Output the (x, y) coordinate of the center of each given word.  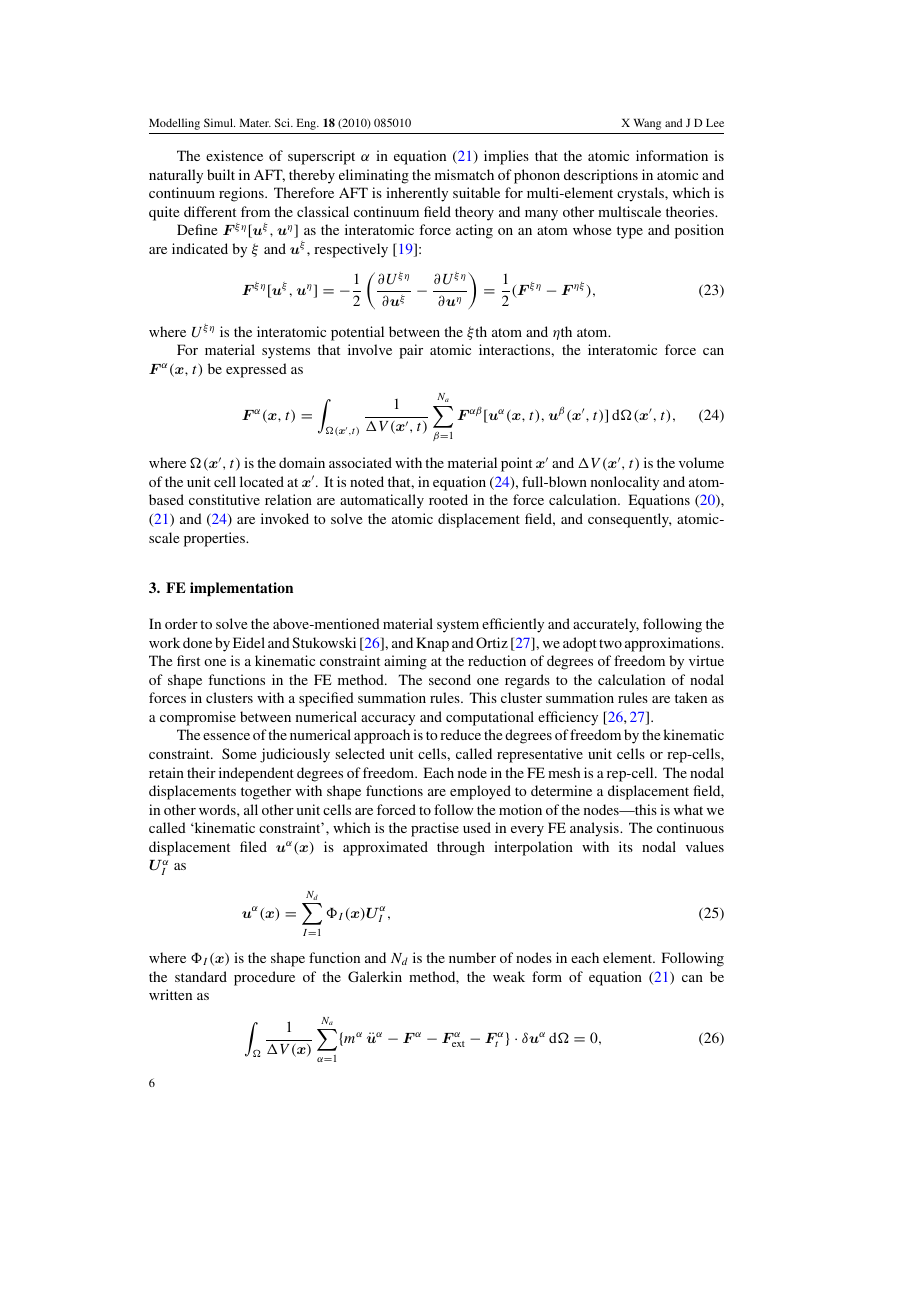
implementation (241, 589)
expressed (256, 370)
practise (435, 829)
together (266, 792)
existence (234, 155)
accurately (606, 625)
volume (701, 462)
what (688, 809)
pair (411, 351)
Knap (432, 644)
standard (201, 976)
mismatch (464, 174)
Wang (647, 124)
